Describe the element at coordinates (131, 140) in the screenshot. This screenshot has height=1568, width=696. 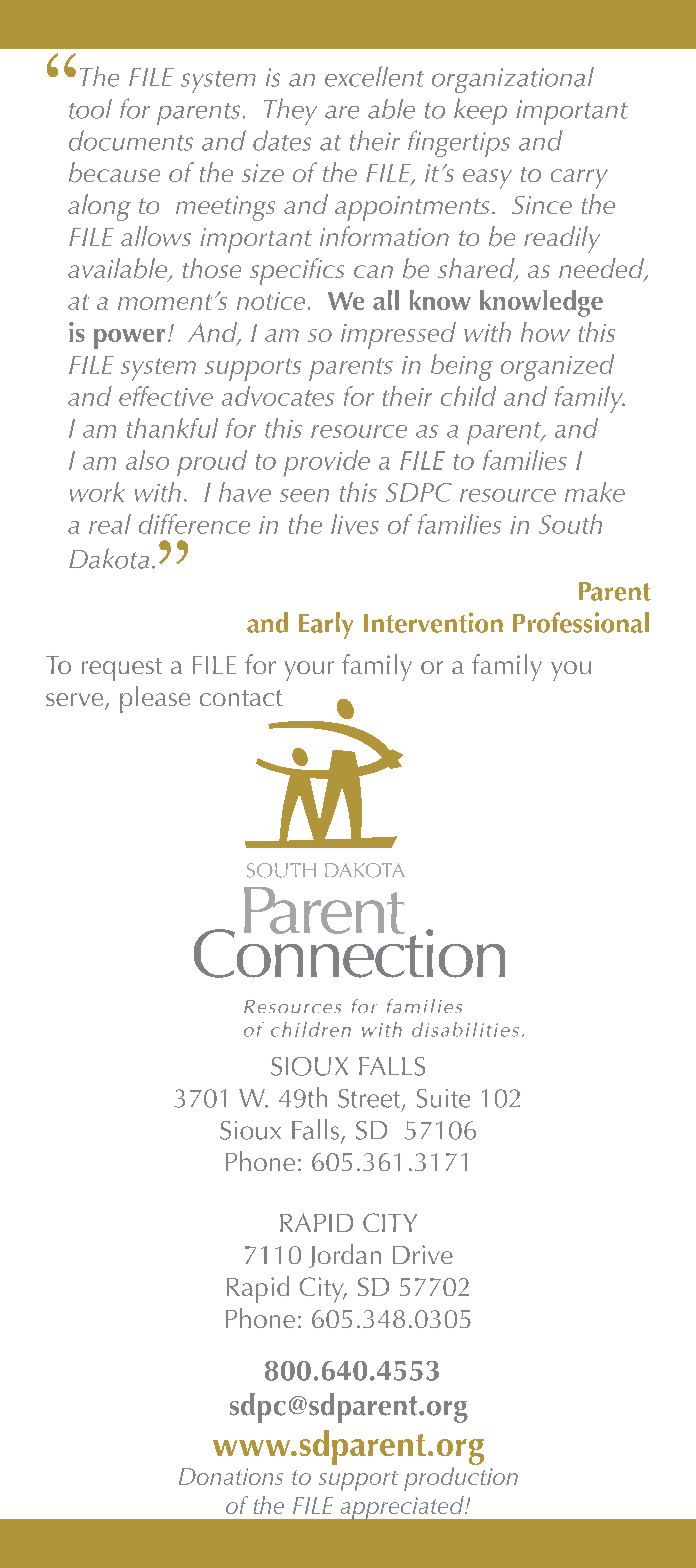
I see `documents` at that location.
